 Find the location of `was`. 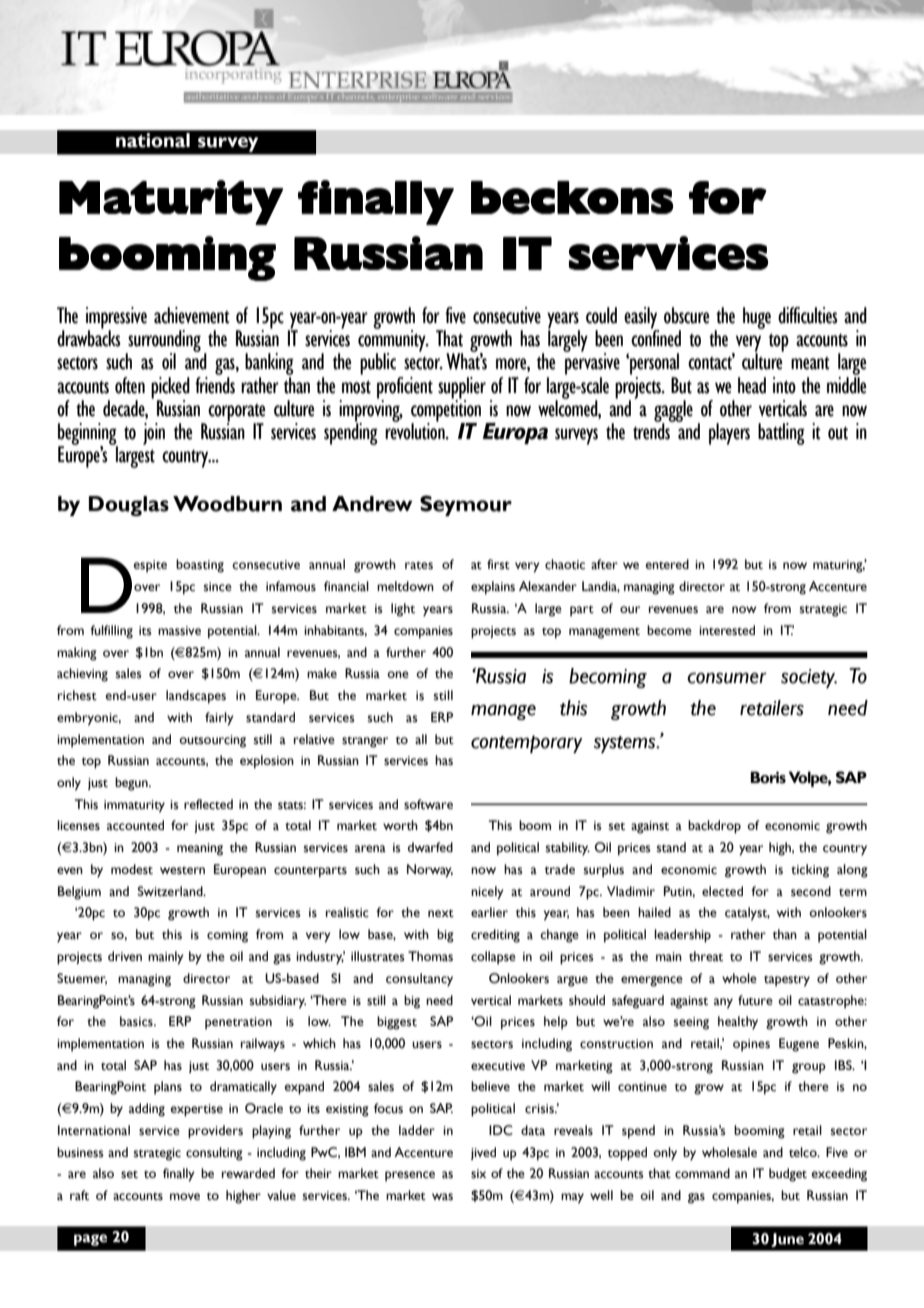

was is located at coordinates (442, 1197).
